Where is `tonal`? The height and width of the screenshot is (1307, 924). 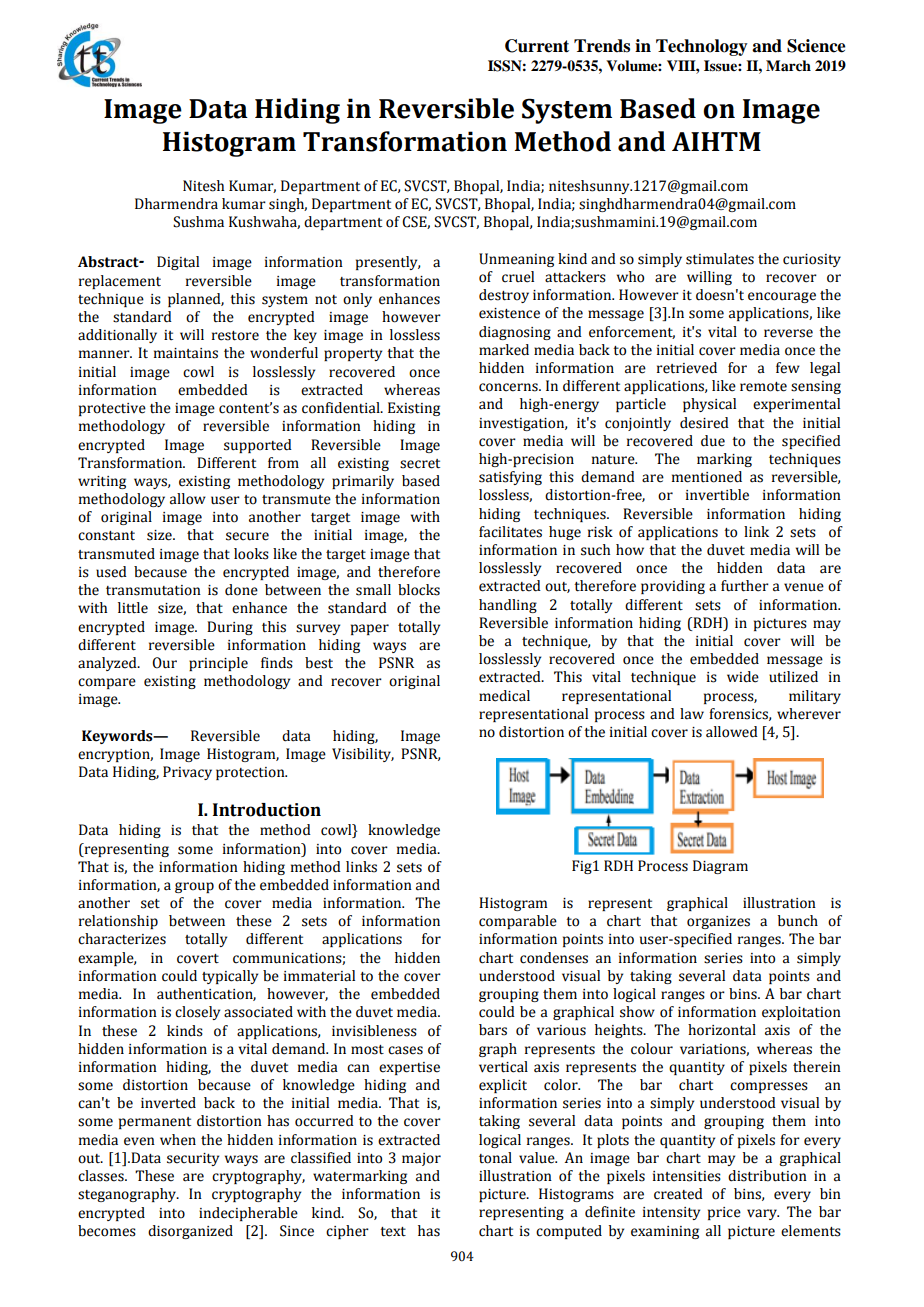
tonal is located at coordinates (495, 1158).
